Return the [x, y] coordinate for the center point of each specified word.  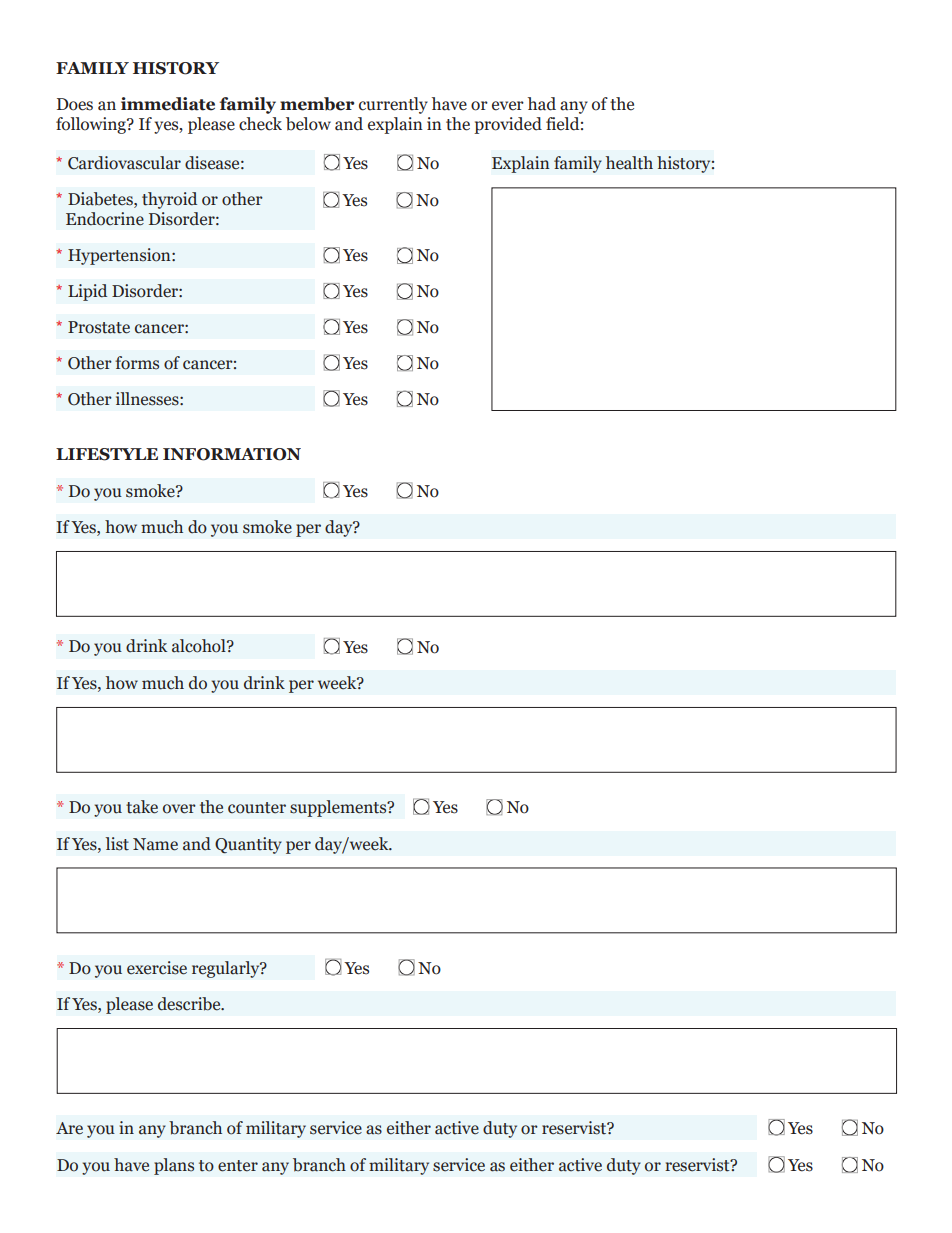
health [629, 163]
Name [155, 844]
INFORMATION [232, 454]
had [542, 104]
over [179, 809]
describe [190, 1004]
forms [137, 363]
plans [174, 1166]
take [142, 807]
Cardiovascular [124, 163]
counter [257, 808]
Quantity [248, 845]
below [308, 124]
